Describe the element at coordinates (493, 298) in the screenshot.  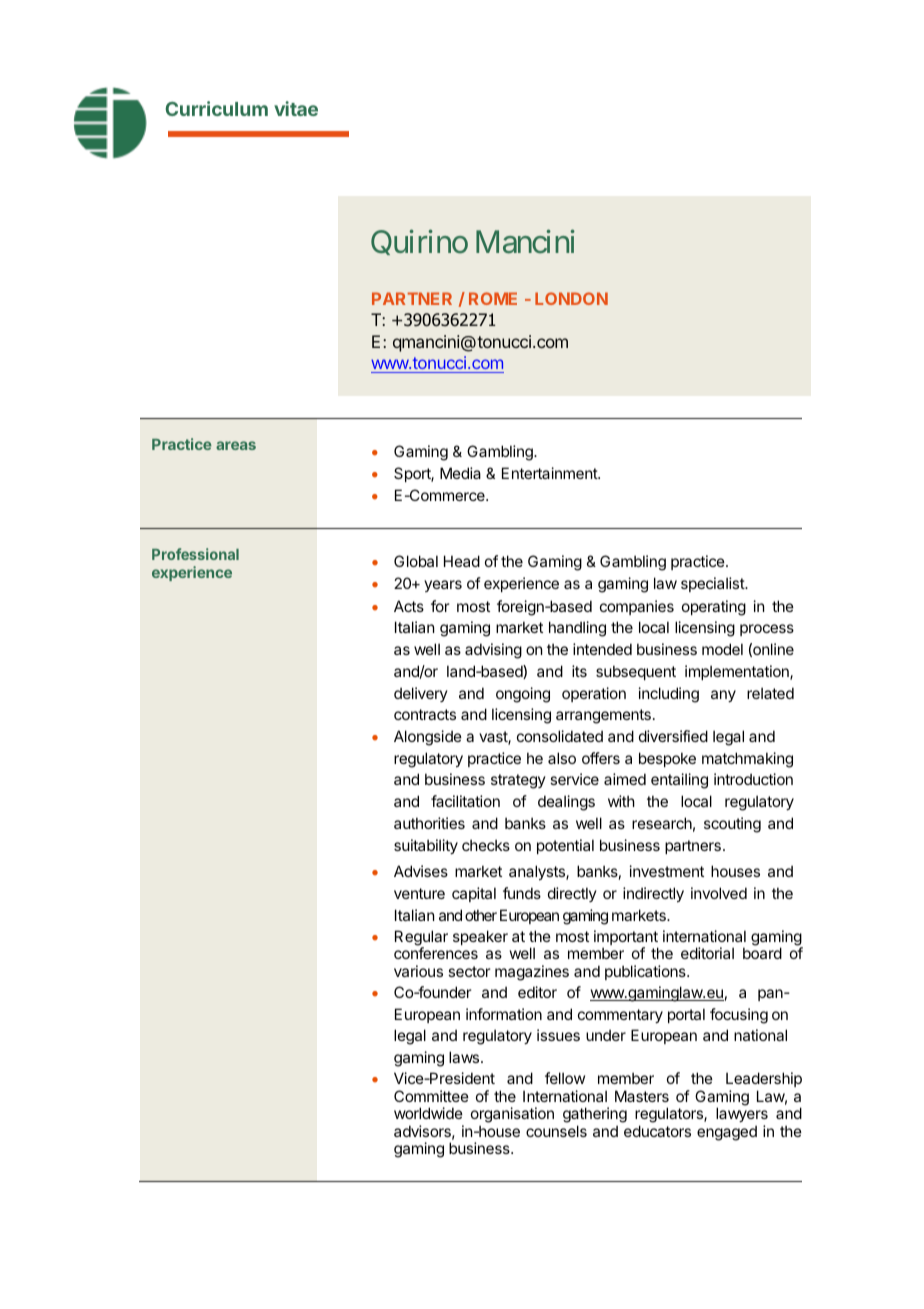
I see `ROME` at that location.
